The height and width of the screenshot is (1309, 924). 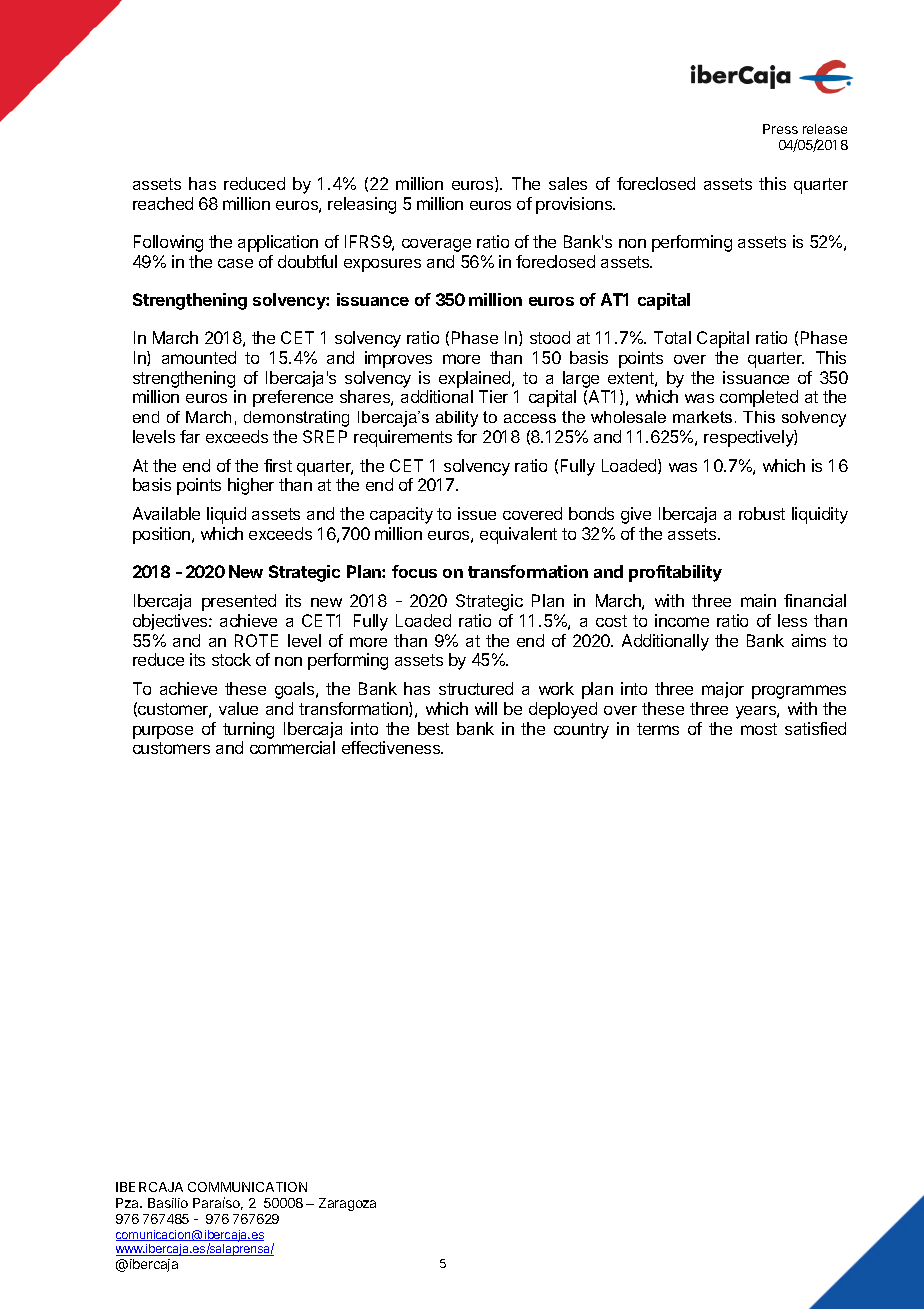 I want to click on equivalent, so click(x=518, y=535).
